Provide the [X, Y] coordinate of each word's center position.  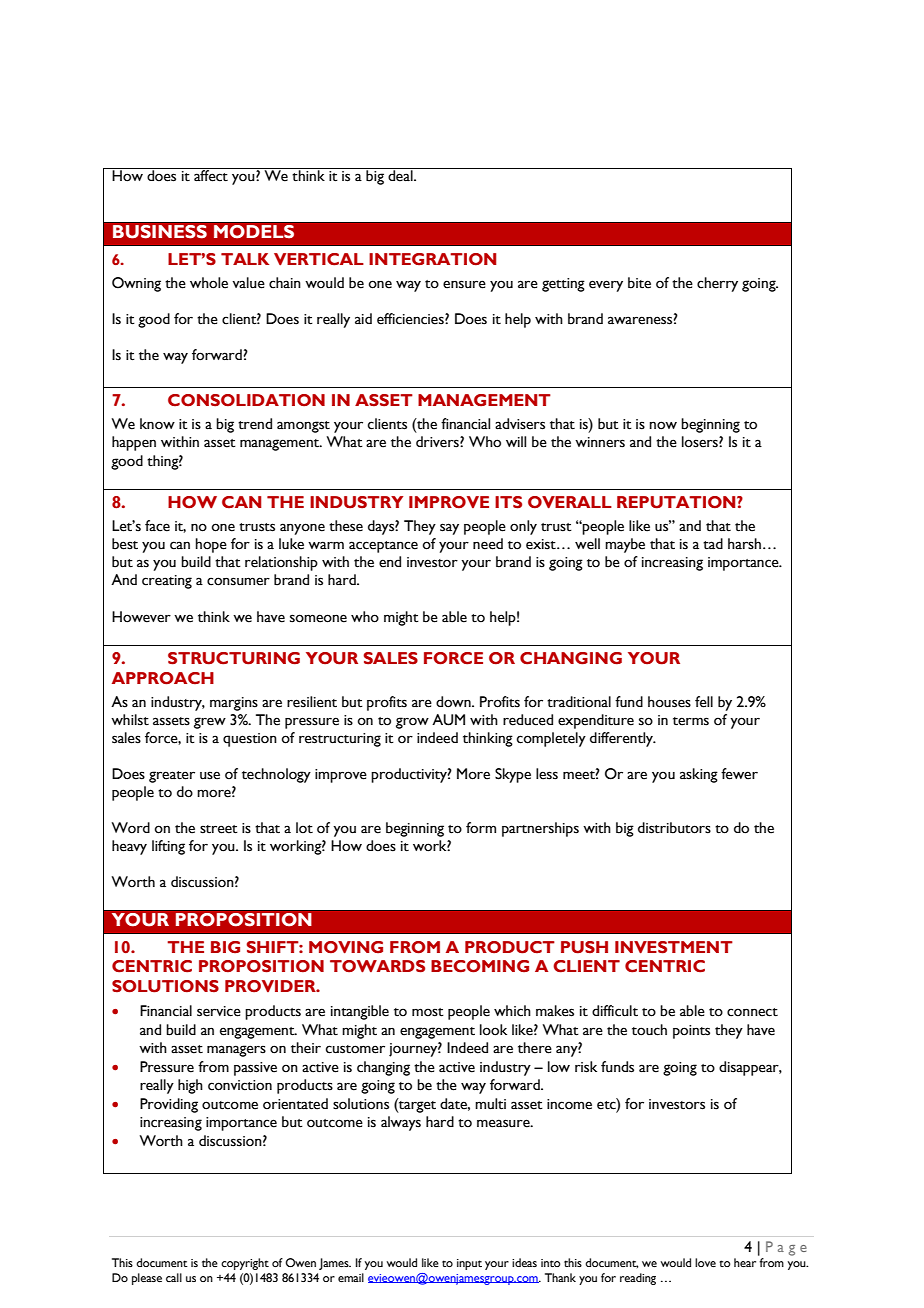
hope [211, 545]
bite [639, 283]
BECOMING [480, 966]
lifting [168, 847]
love [705, 1262]
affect [211, 175]
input [469, 1264]
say [449, 529]
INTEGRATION [432, 259]
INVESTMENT [674, 947]
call [174, 1277]
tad [713, 544]
